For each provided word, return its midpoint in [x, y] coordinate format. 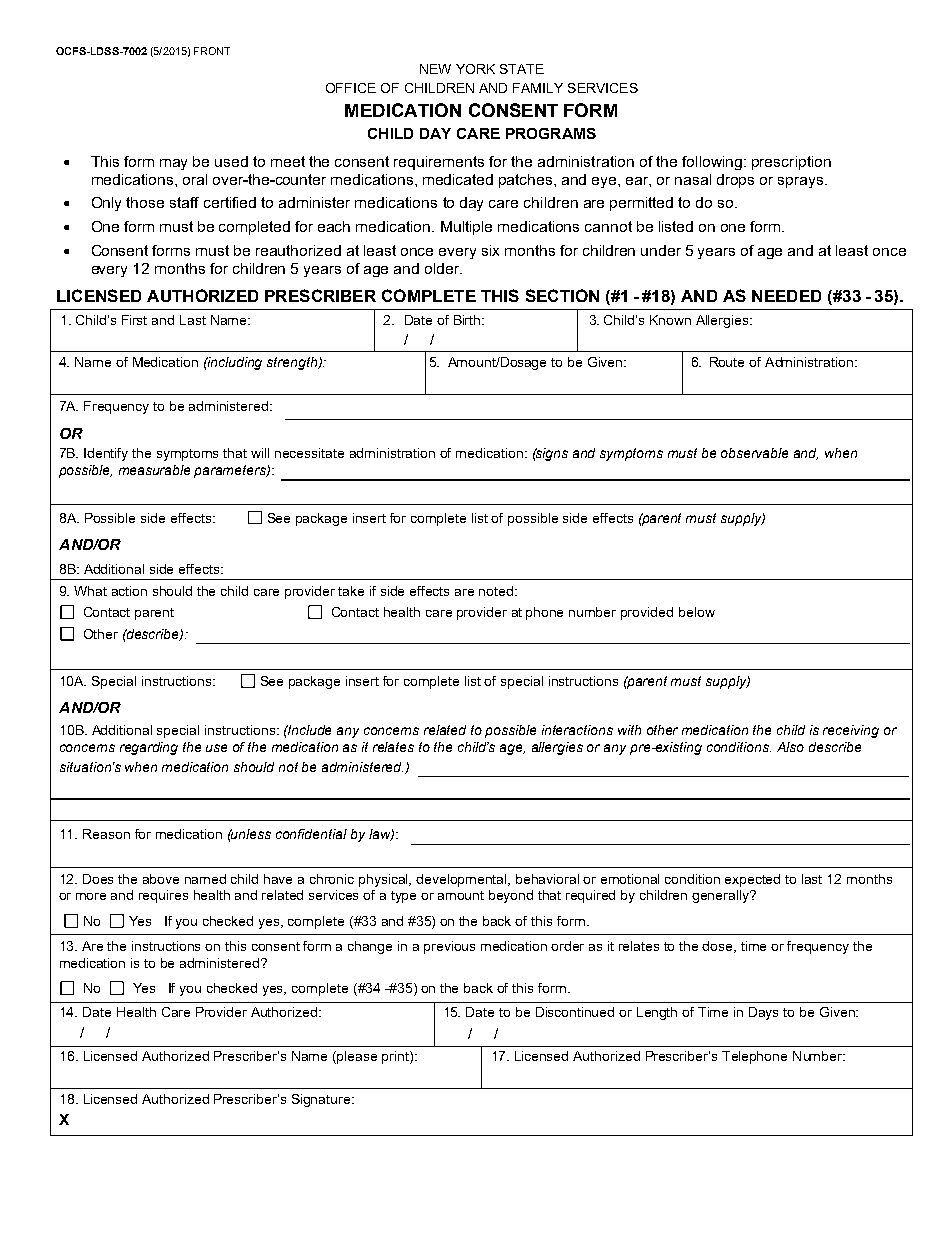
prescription [791, 163]
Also [790, 747]
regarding [149, 748]
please [357, 1057]
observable [754, 453]
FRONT [212, 51]
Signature [322, 1100]
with [629, 730]
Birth [468, 320]
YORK [475, 69]
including [234, 363]
